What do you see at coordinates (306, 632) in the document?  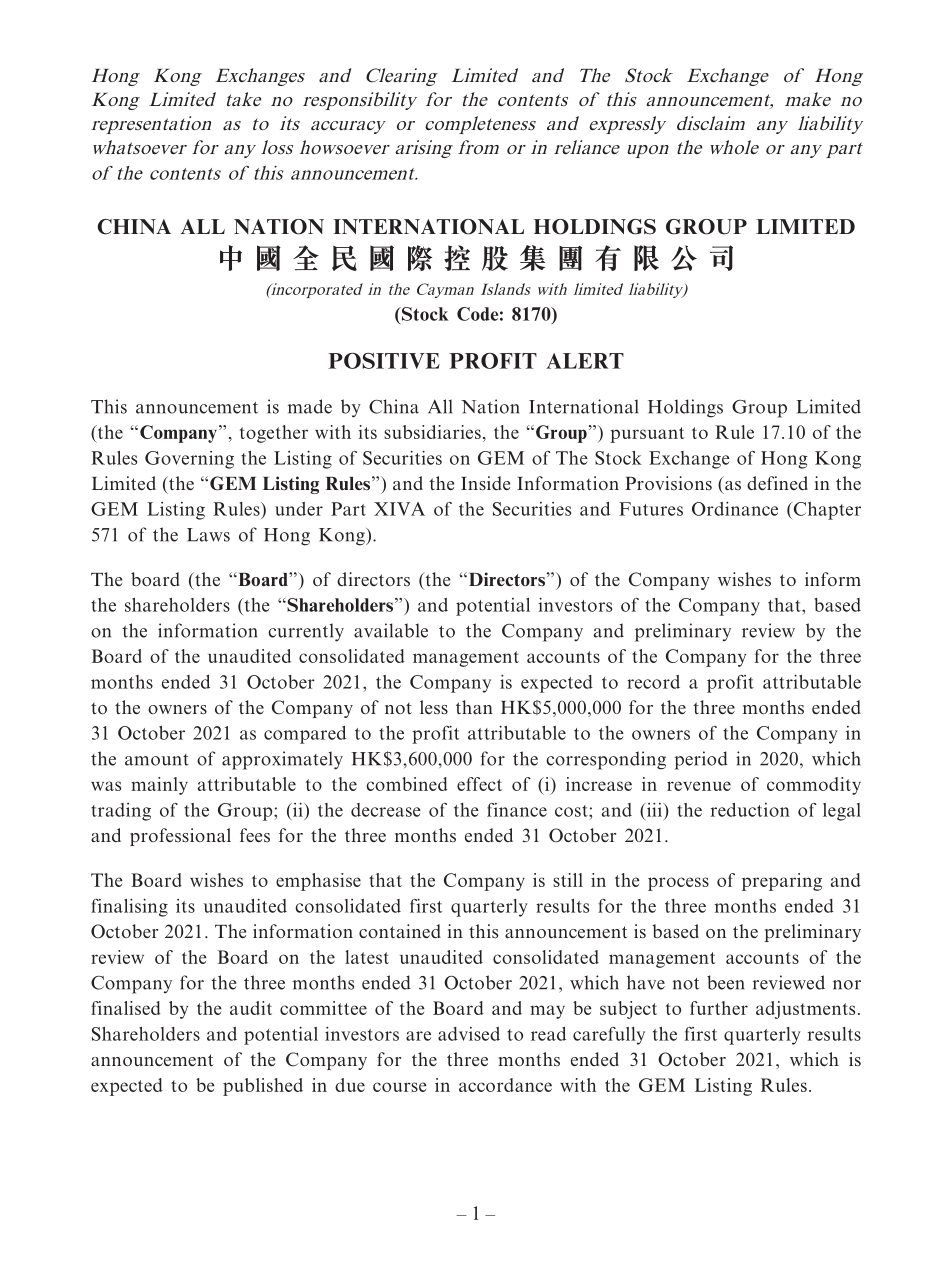 I see `currently` at bounding box center [306, 632].
